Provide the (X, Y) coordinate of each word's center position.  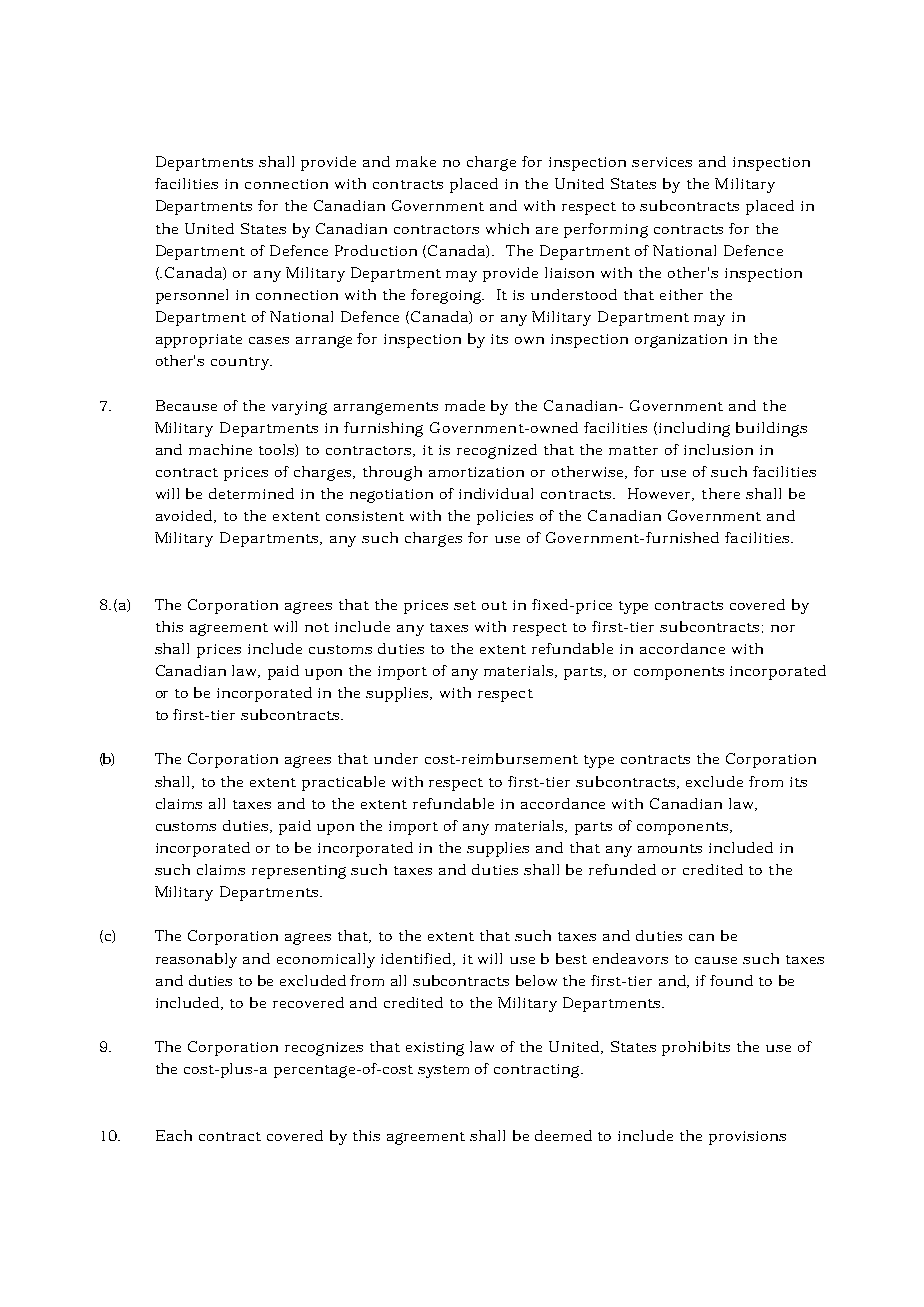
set (465, 605)
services (662, 162)
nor (783, 628)
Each (174, 1135)
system (443, 1071)
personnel (192, 296)
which (507, 228)
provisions (747, 1138)
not (317, 627)
